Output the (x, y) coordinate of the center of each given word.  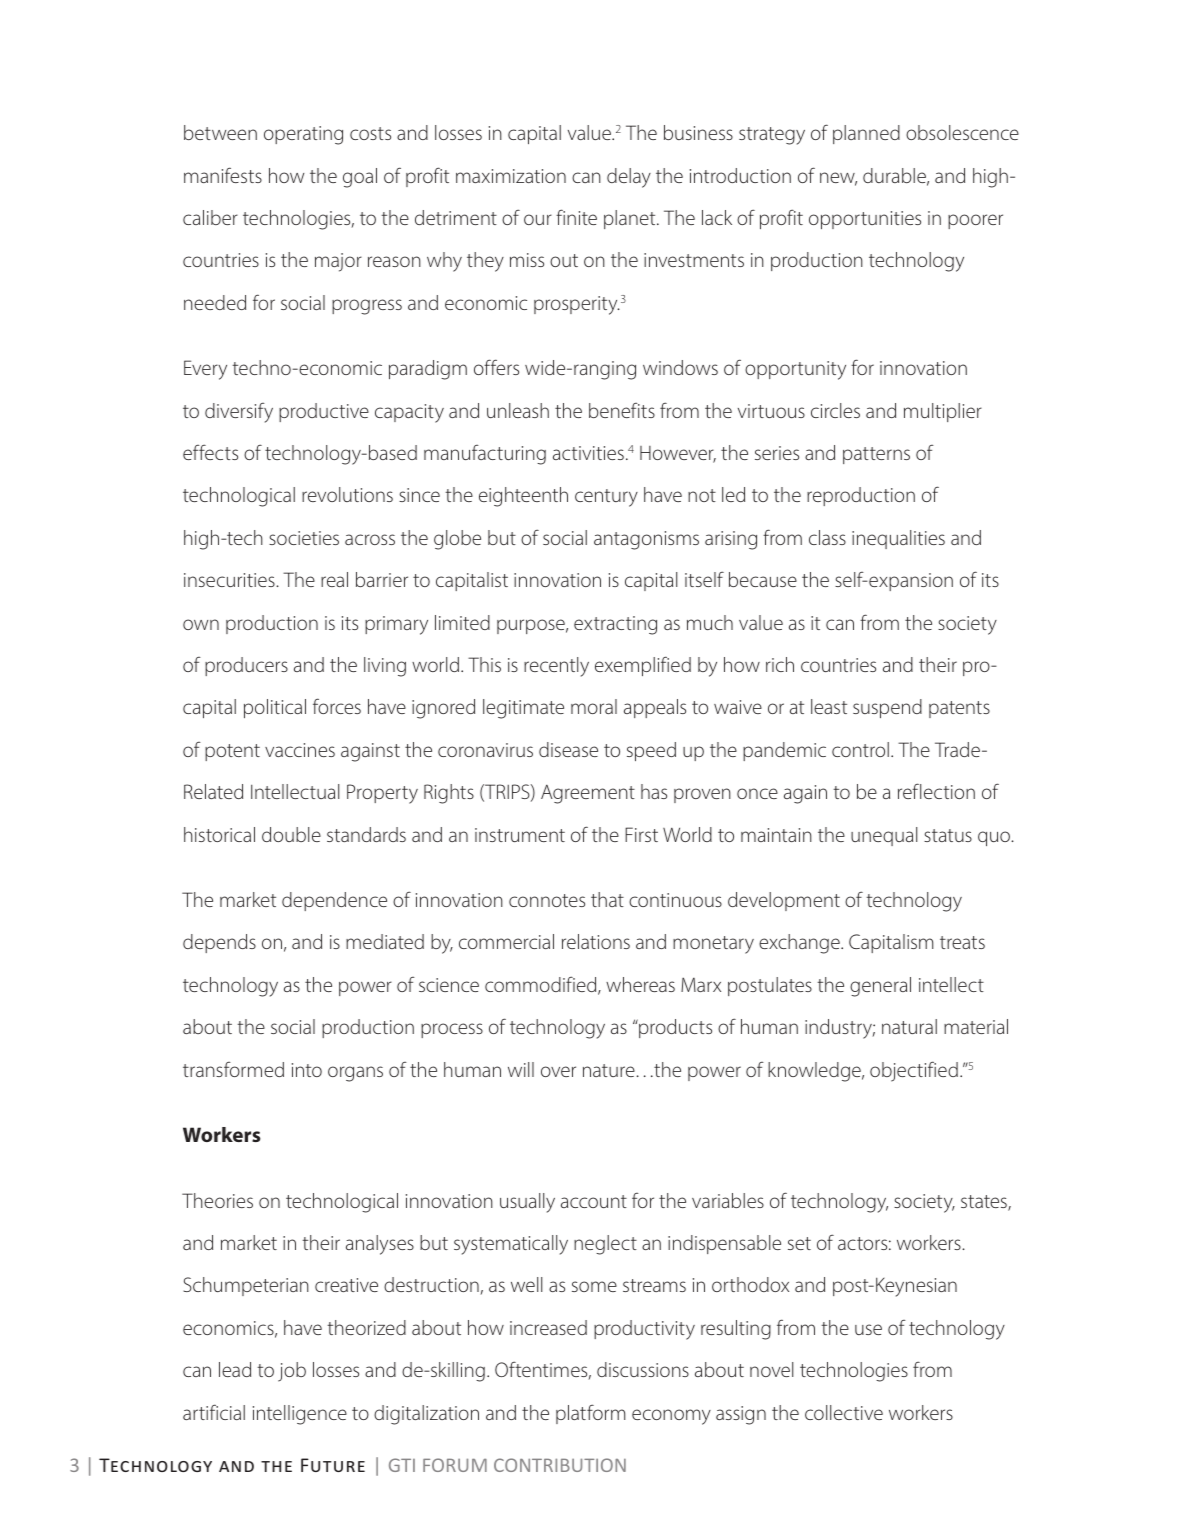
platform (590, 1414)
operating (303, 135)
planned (866, 134)
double (291, 834)
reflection (936, 791)
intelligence (300, 1415)
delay (629, 178)
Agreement (588, 794)
